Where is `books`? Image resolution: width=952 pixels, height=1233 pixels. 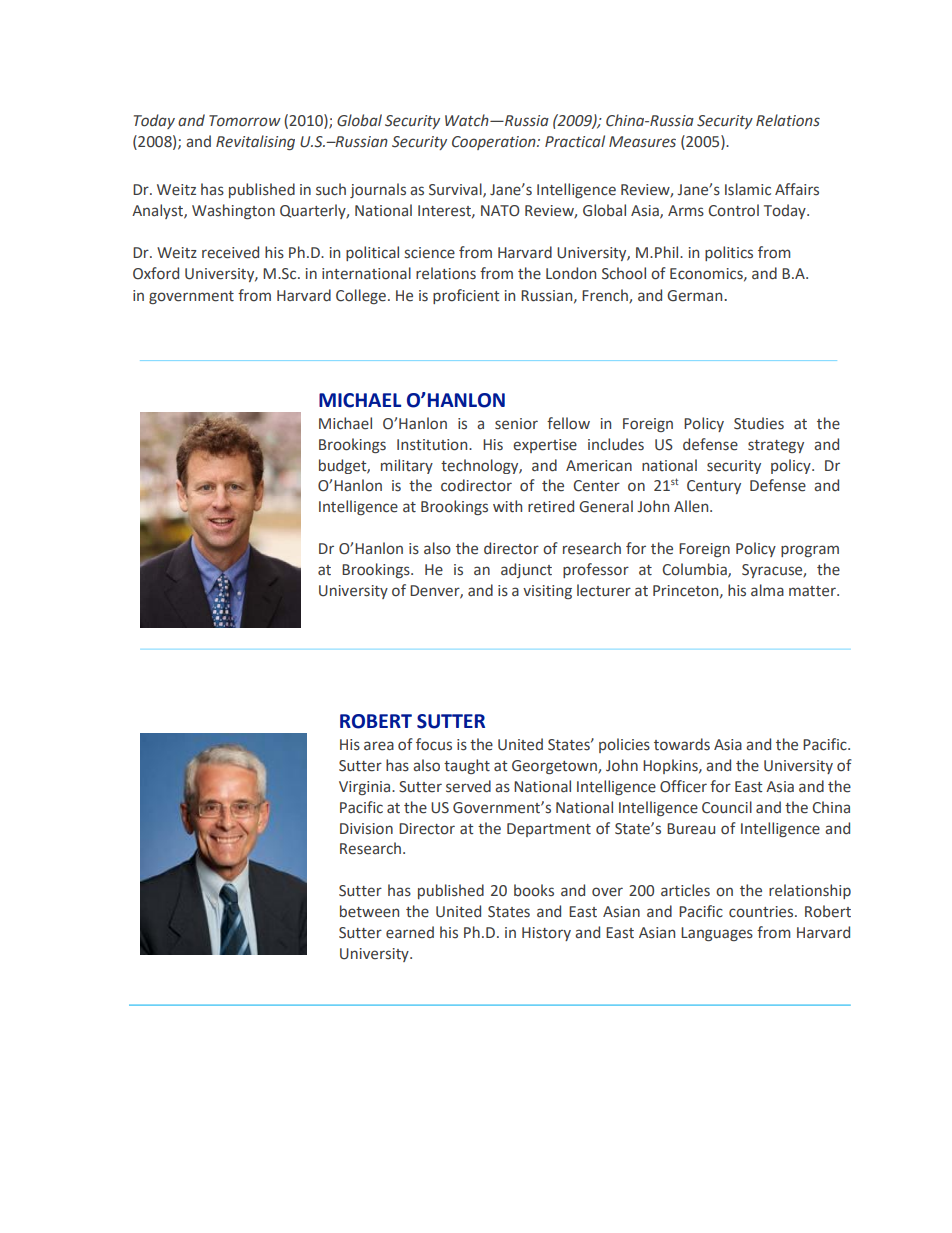 books is located at coordinates (534, 890).
